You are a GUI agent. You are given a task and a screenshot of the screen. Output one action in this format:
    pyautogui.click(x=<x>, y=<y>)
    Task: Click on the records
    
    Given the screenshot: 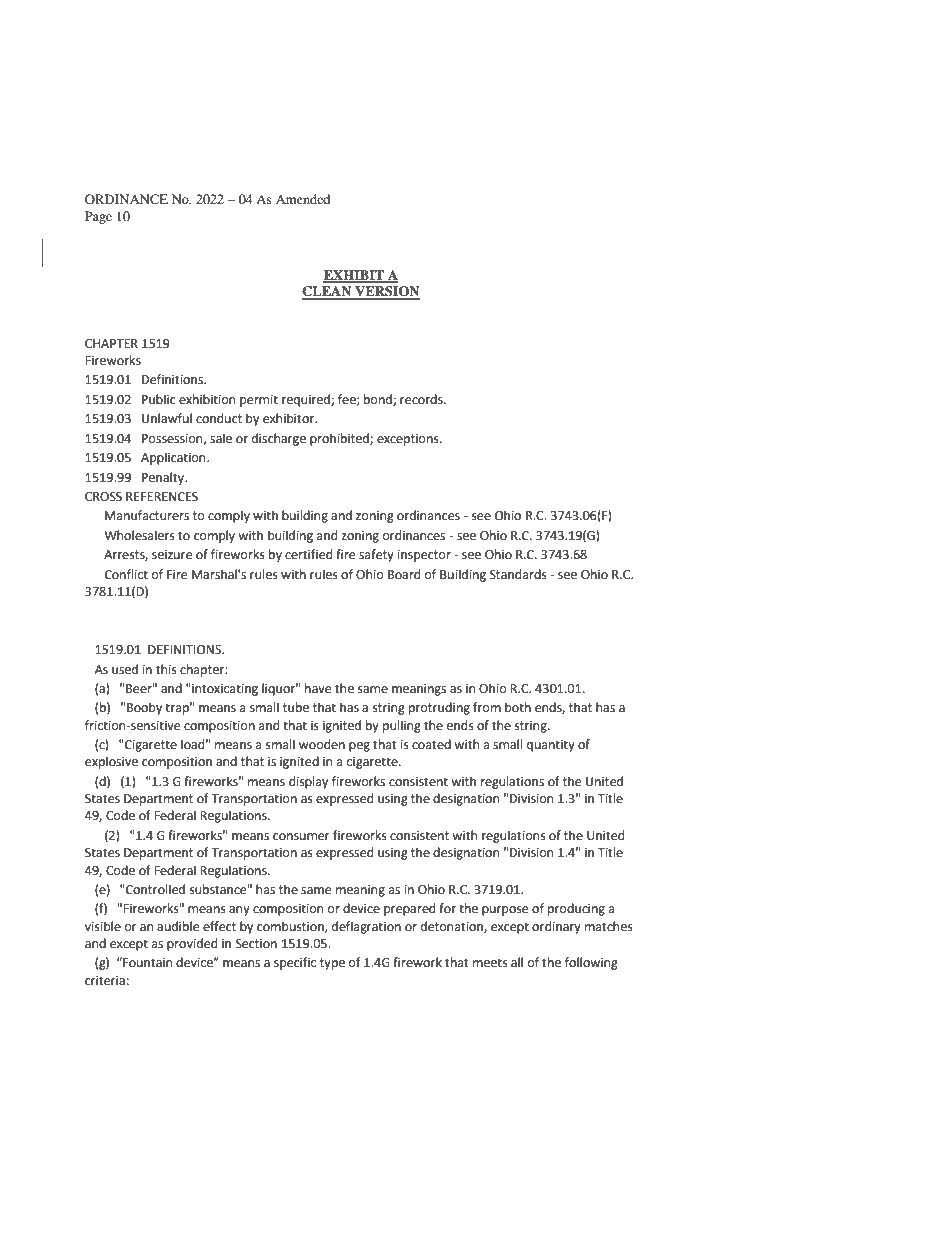 What is the action you would take?
    pyautogui.click(x=422, y=399)
